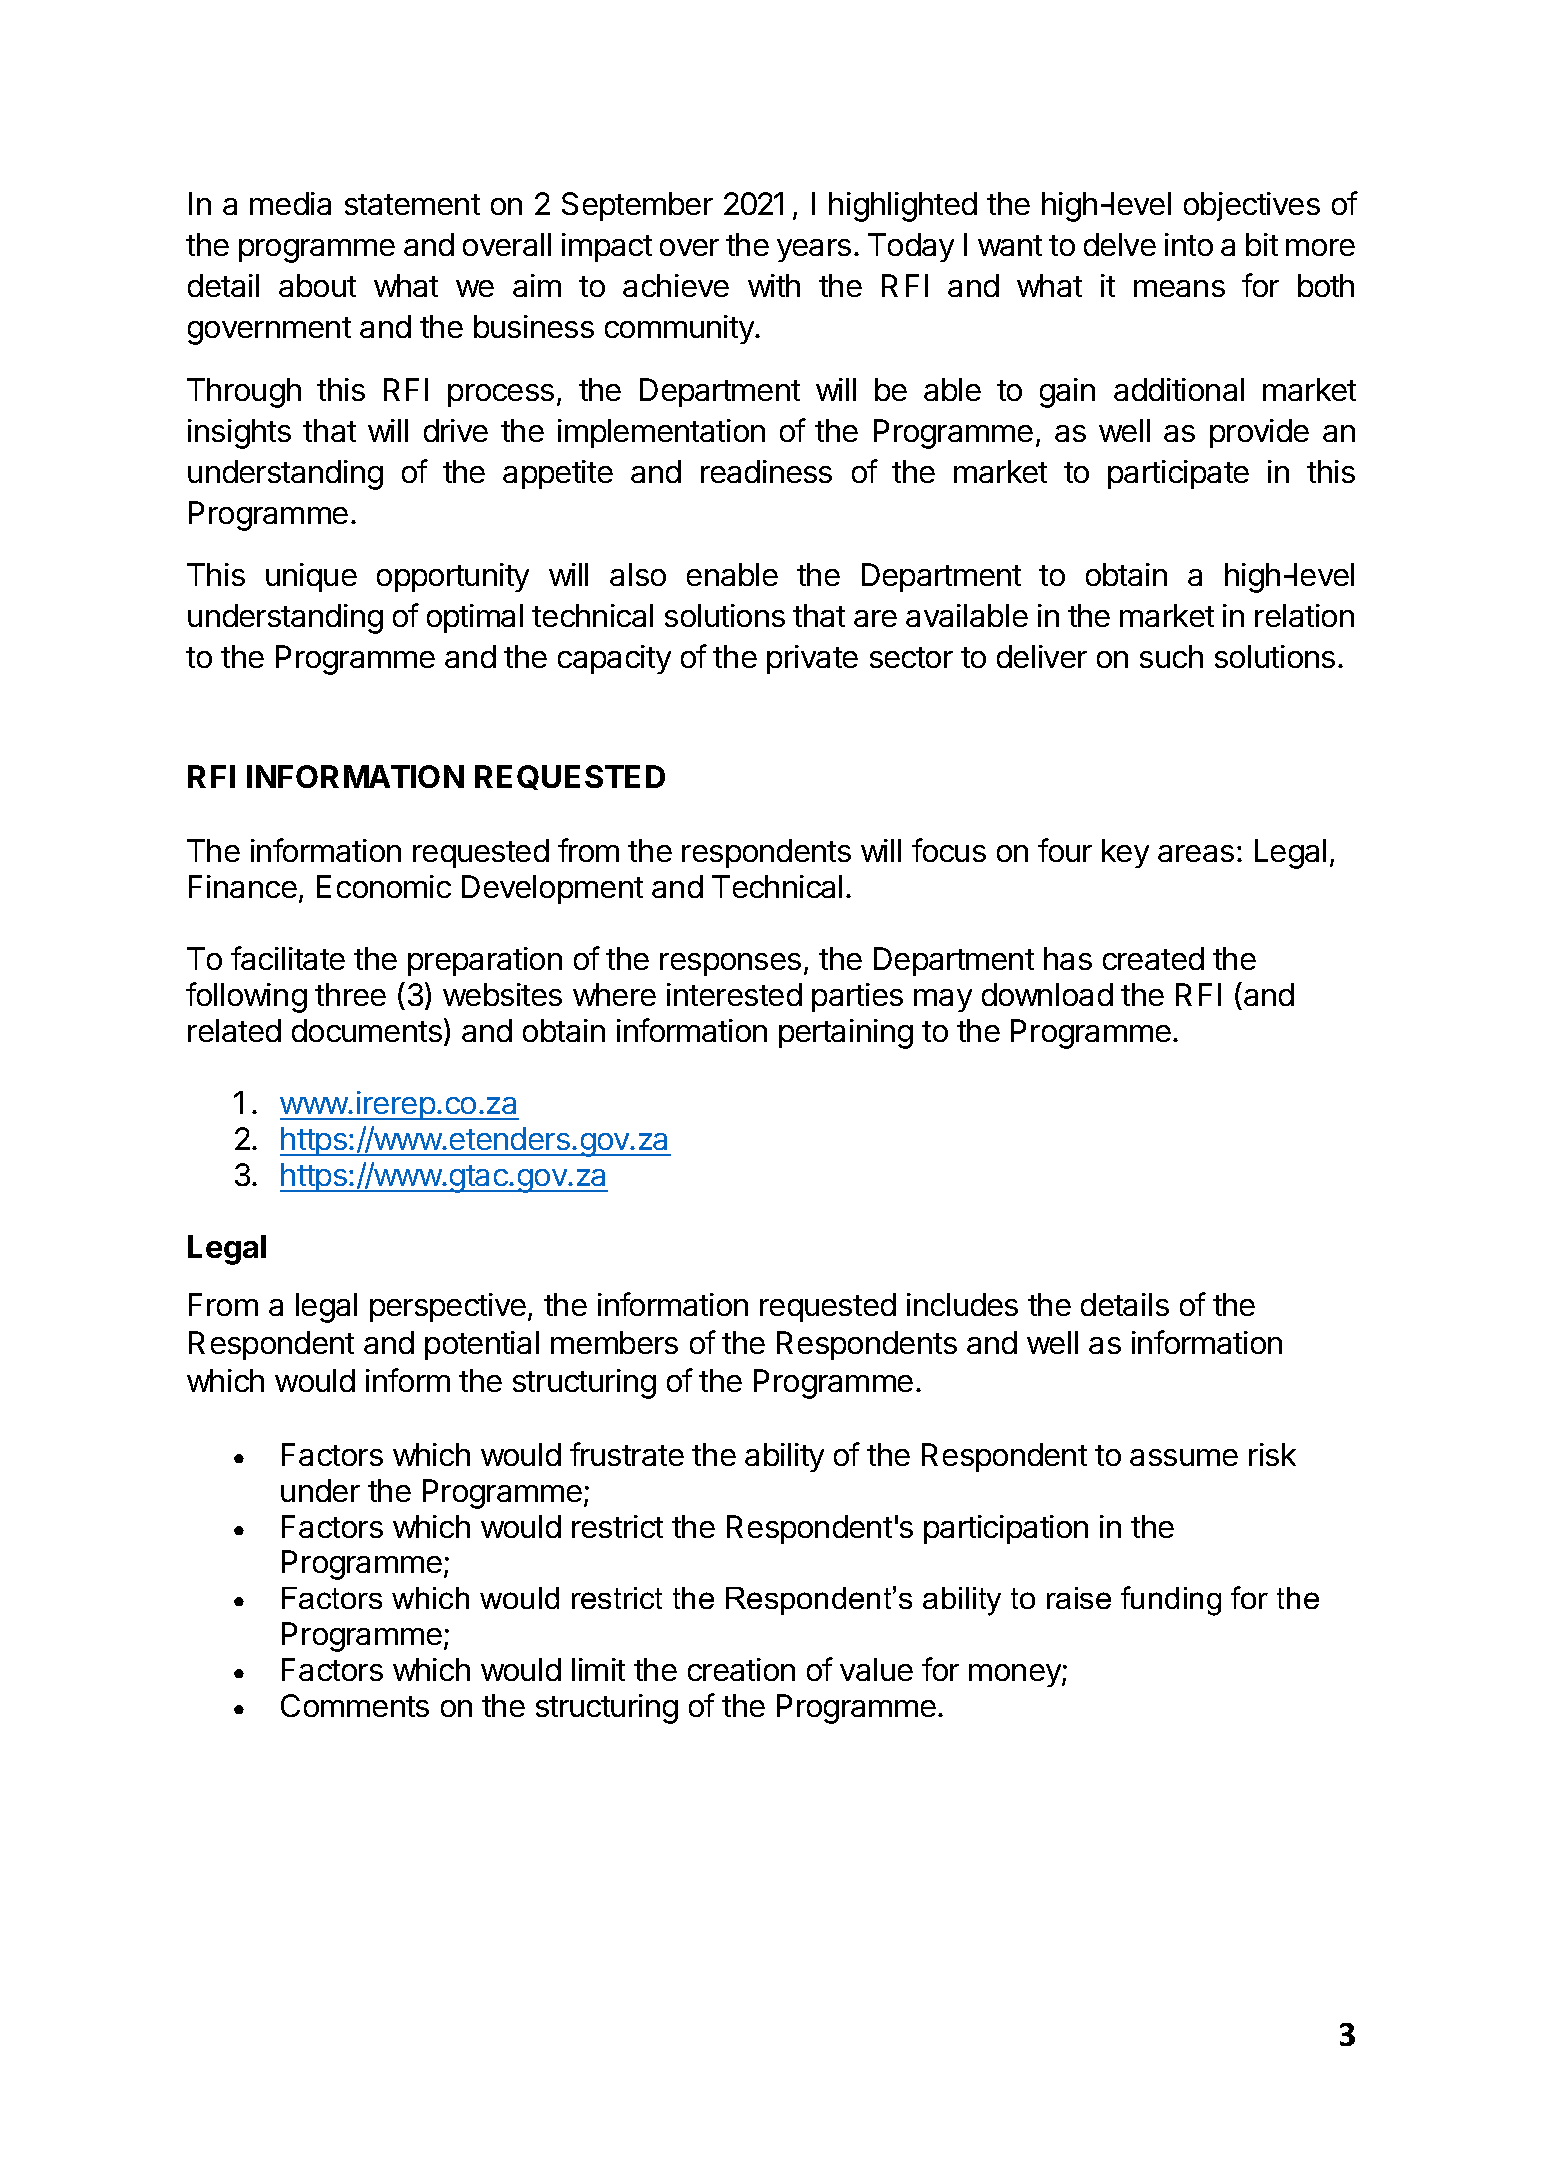 The image size is (1543, 2183). I want to click on assume, so click(1184, 1457).
